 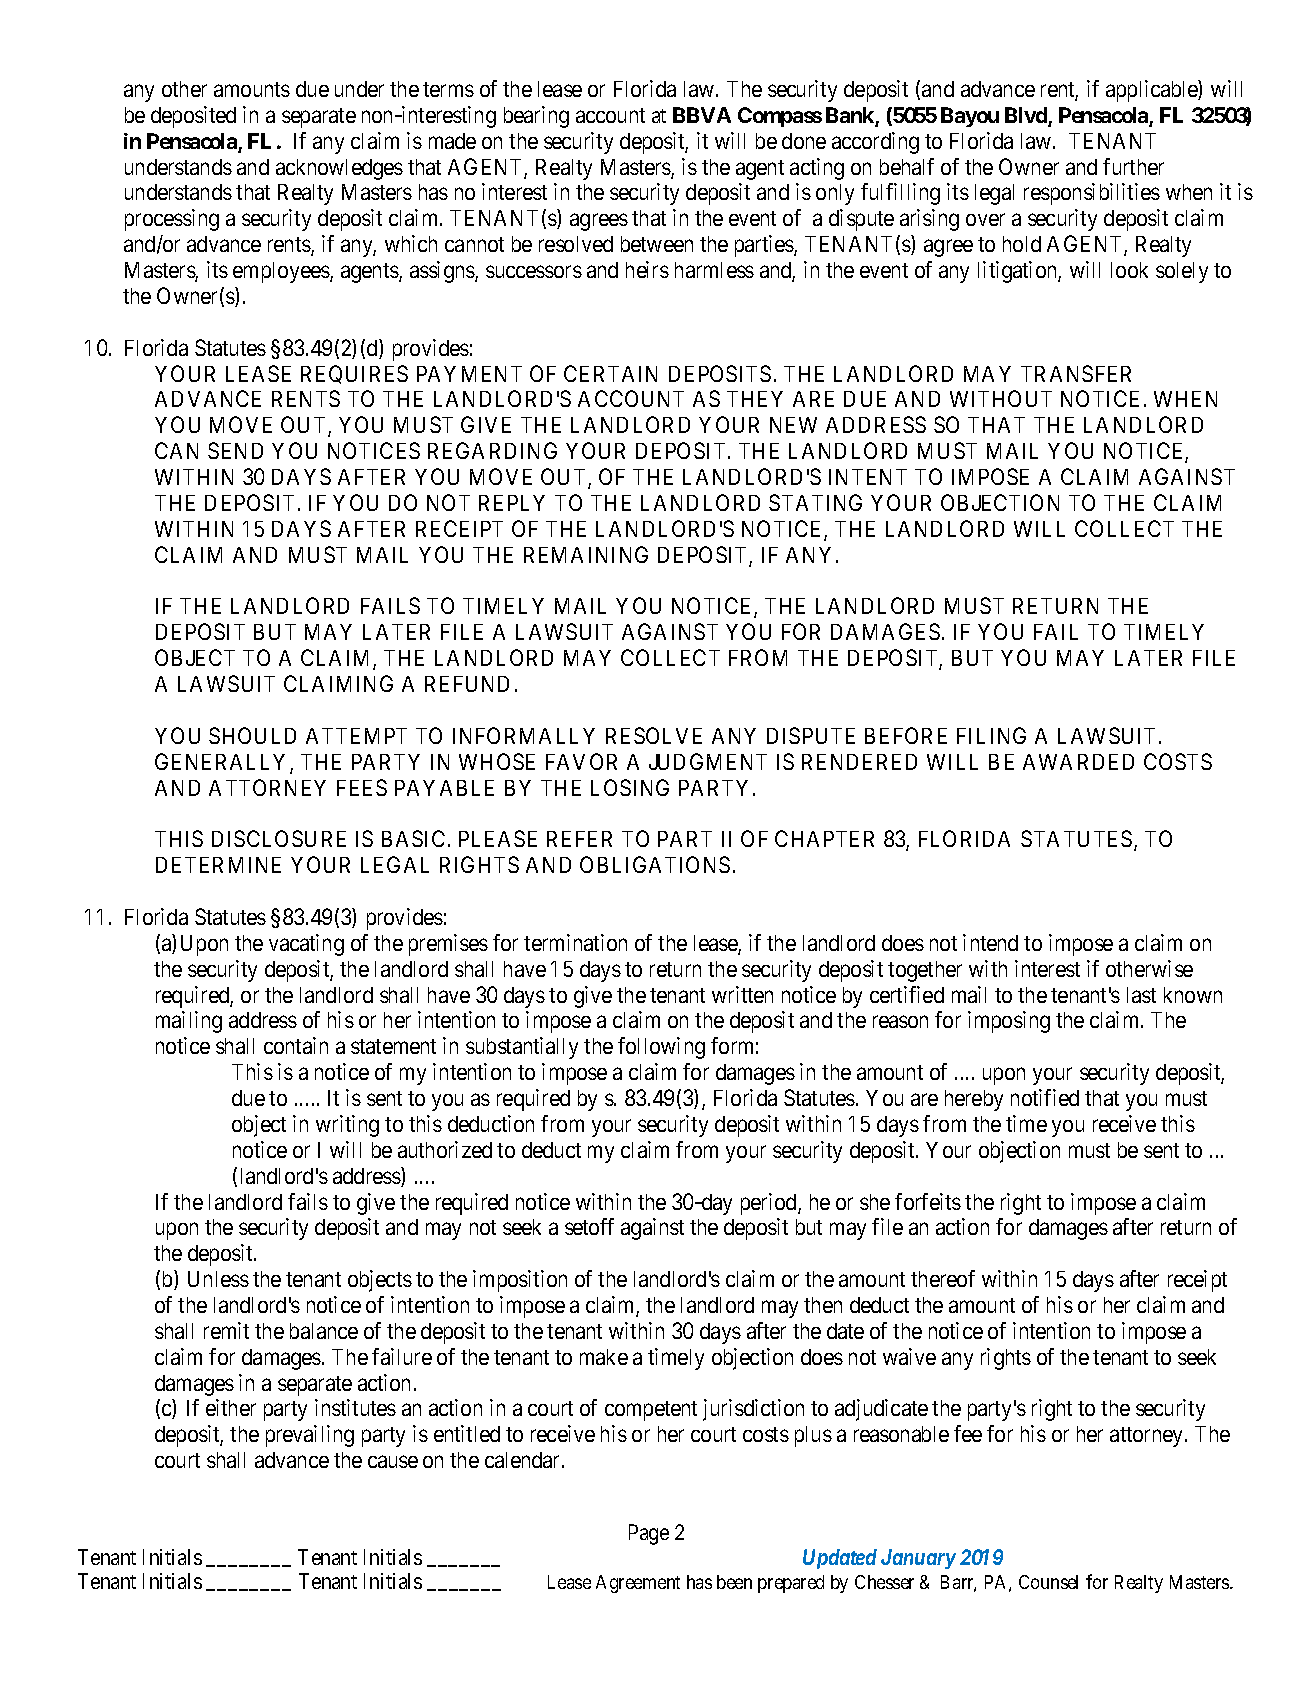 What do you see at coordinates (1027, 116) in the page?
I see `Blvd` at bounding box center [1027, 116].
